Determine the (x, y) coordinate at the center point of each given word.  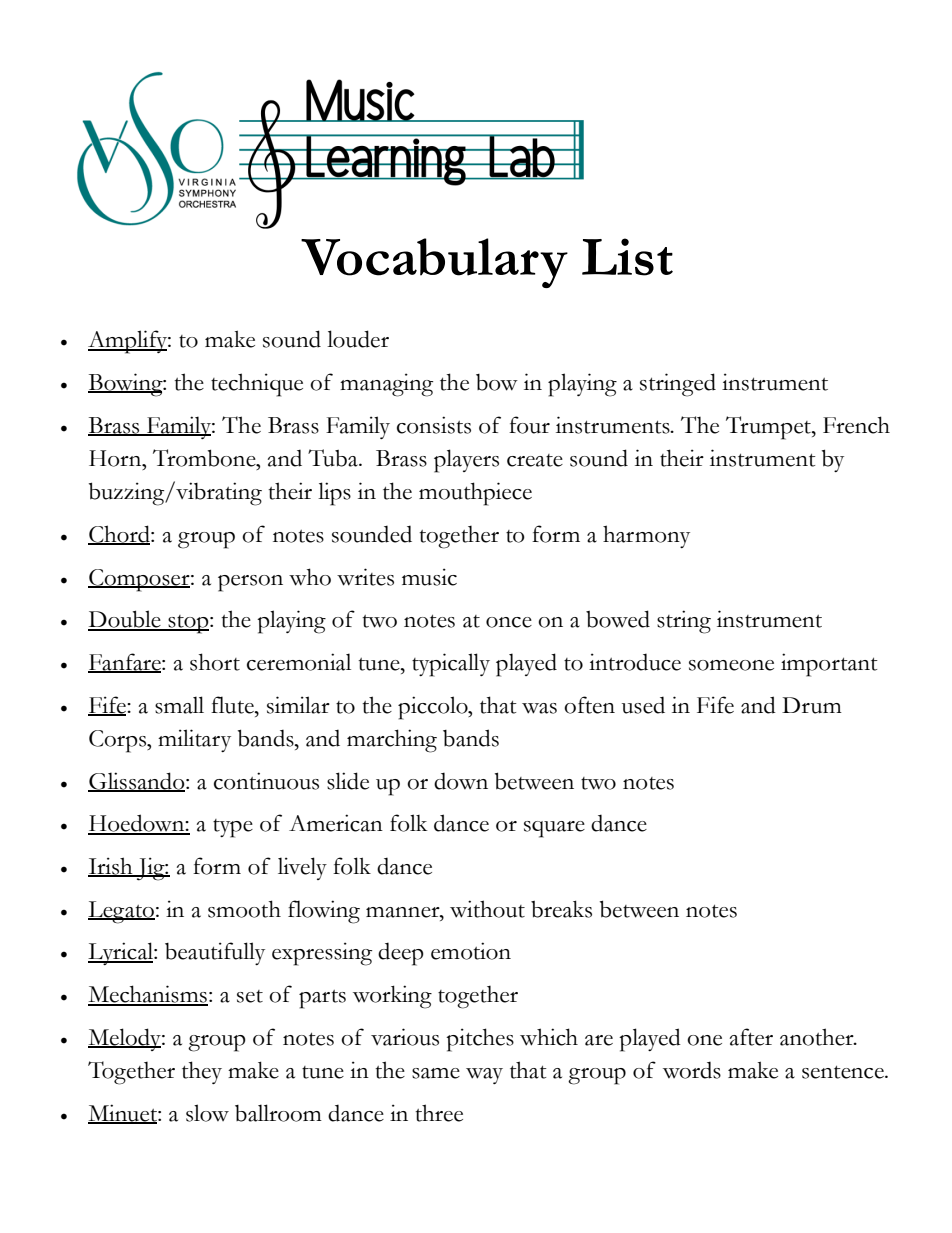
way (484, 1076)
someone (731, 665)
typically (451, 665)
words (692, 1070)
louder (358, 339)
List (627, 257)
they (202, 1072)
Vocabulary (434, 263)
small (179, 705)
